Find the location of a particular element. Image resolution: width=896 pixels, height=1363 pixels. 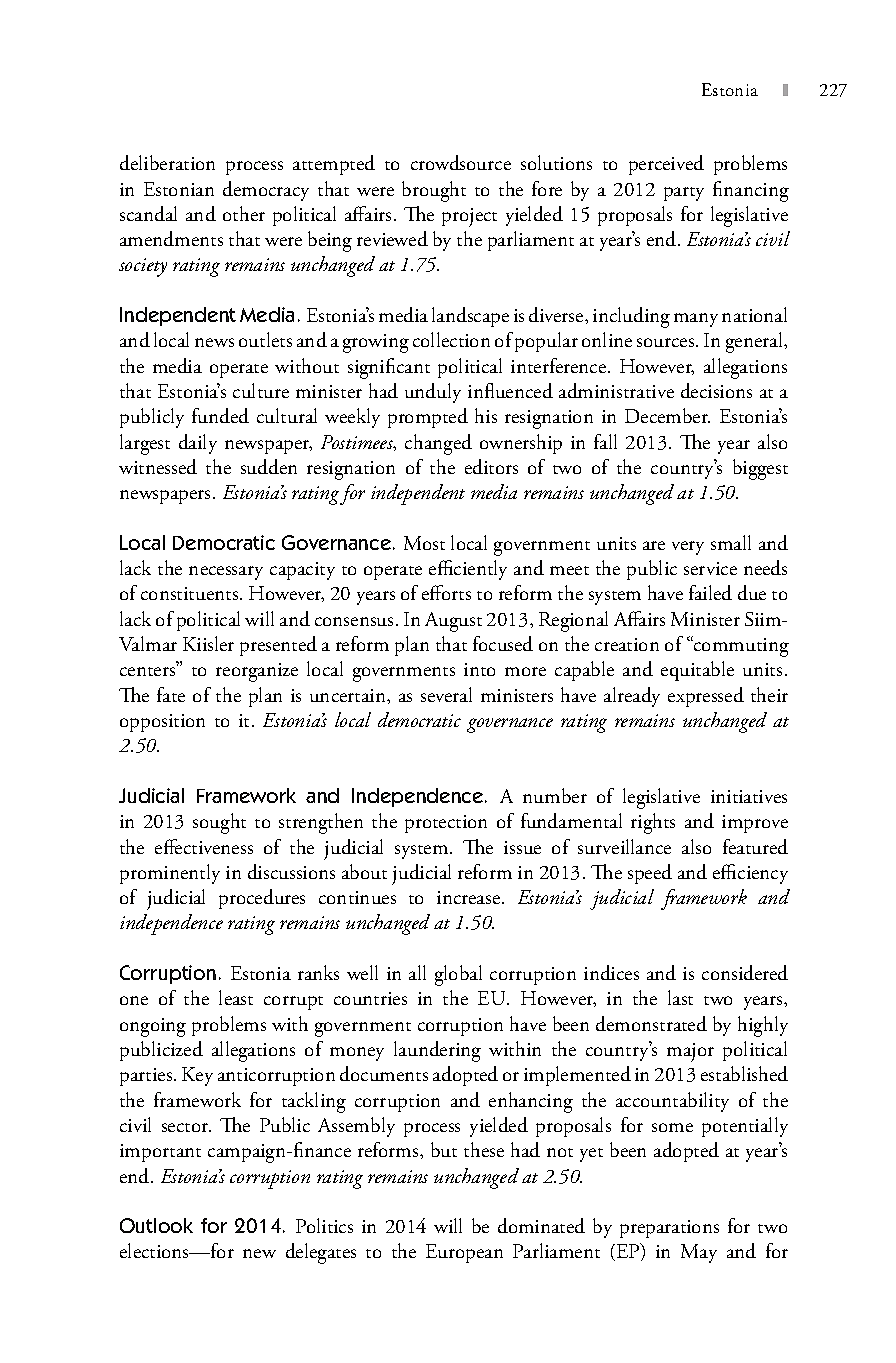

several is located at coordinates (446, 694).
